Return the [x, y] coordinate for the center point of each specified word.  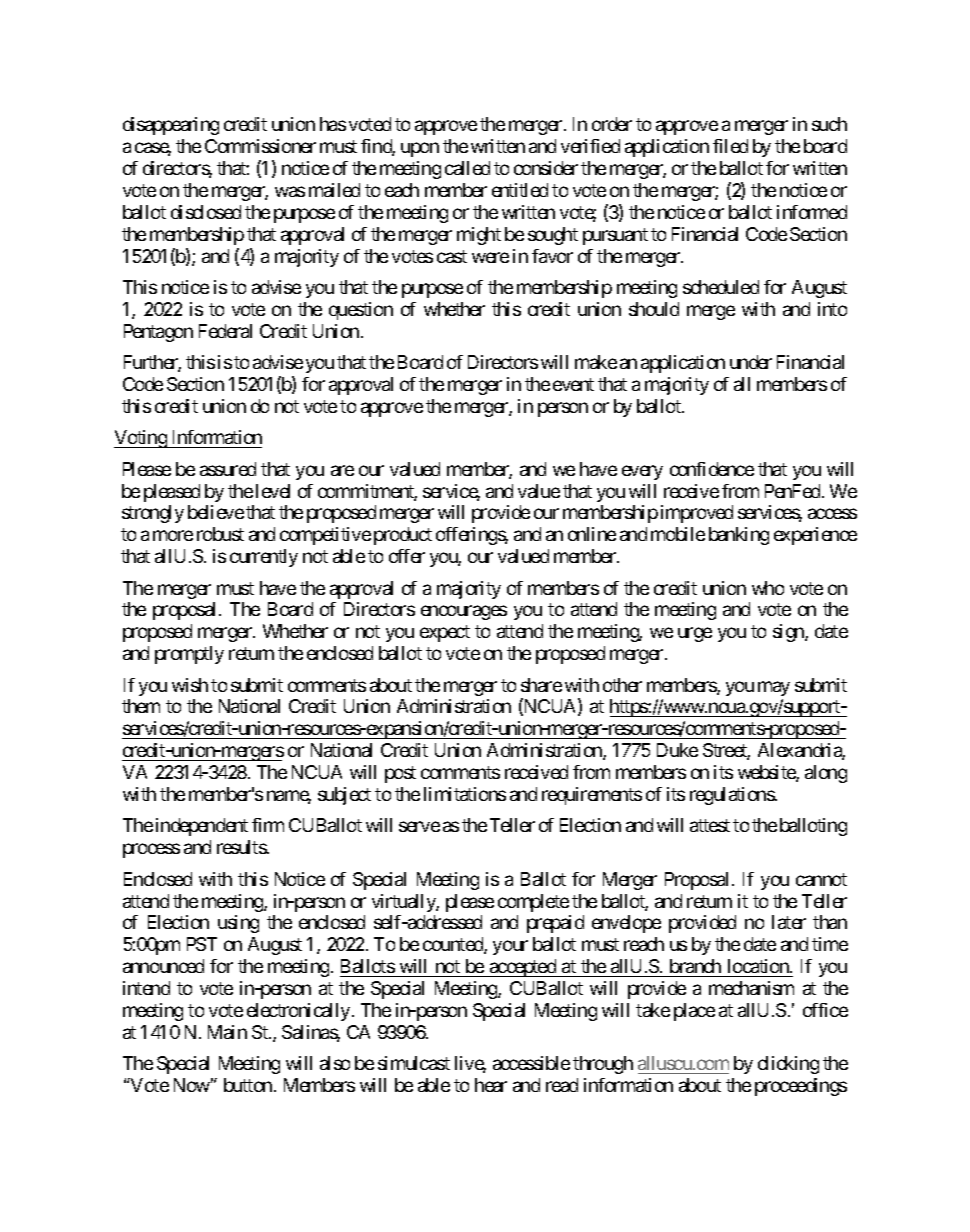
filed [730, 146]
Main [227, 1032]
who [768, 588]
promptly [189, 655]
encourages [464, 613]
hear [491, 1085]
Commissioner [260, 146]
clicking [788, 1065]
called [467, 168]
